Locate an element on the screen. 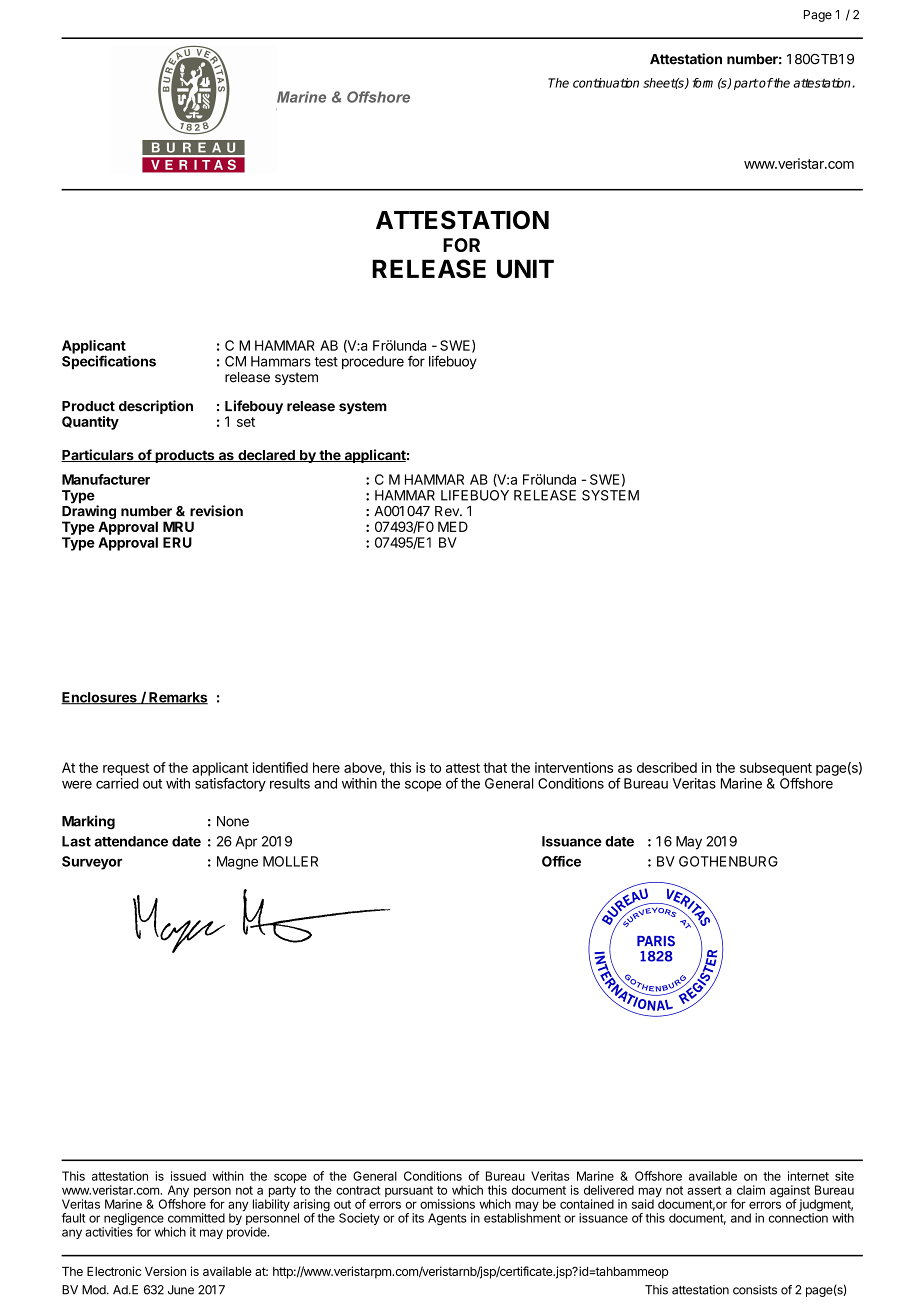 The image size is (924, 1308). that is located at coordinates (495, 767).
